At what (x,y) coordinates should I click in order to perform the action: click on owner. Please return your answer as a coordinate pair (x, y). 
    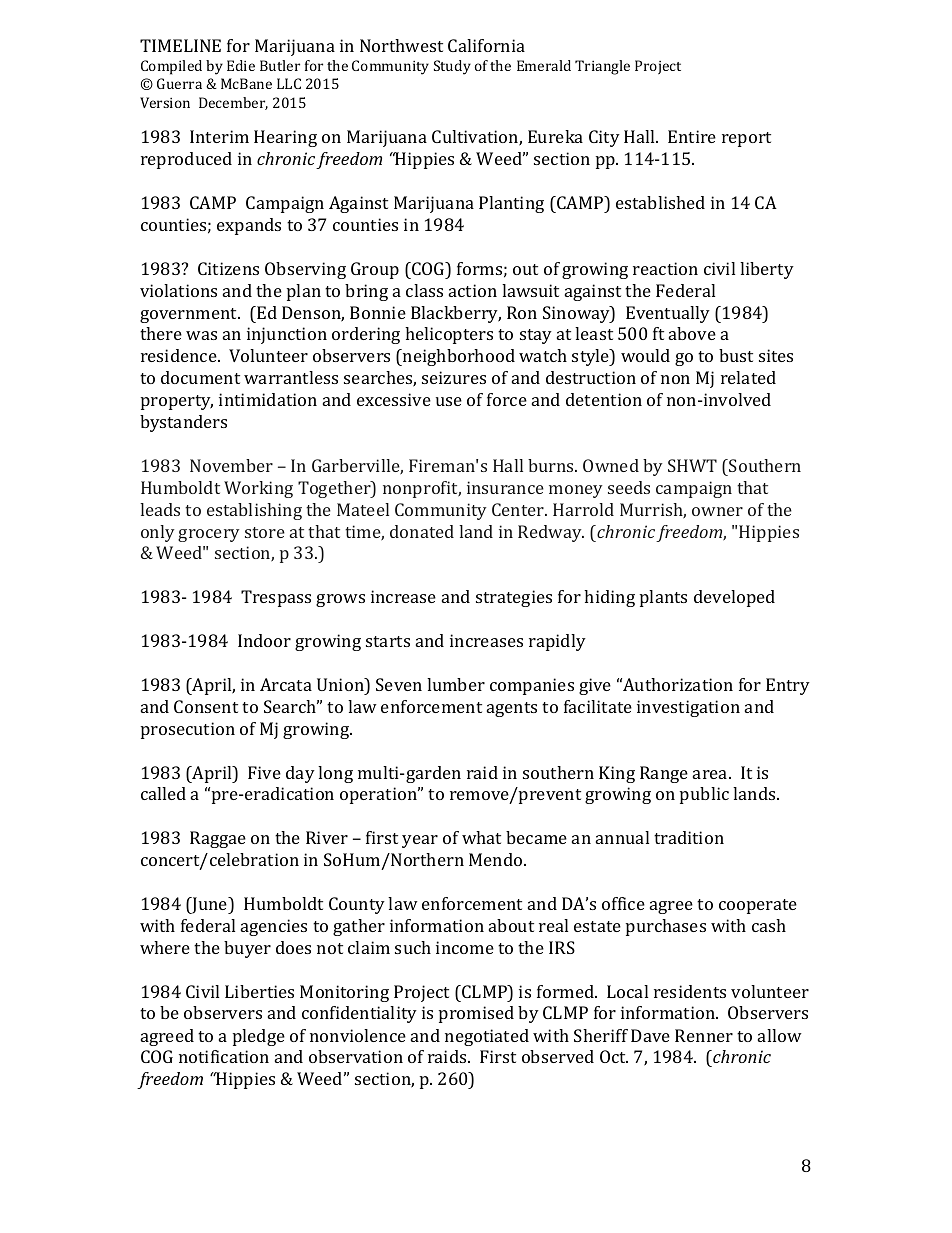
    Looking at the image, I should click on (717, 511).
